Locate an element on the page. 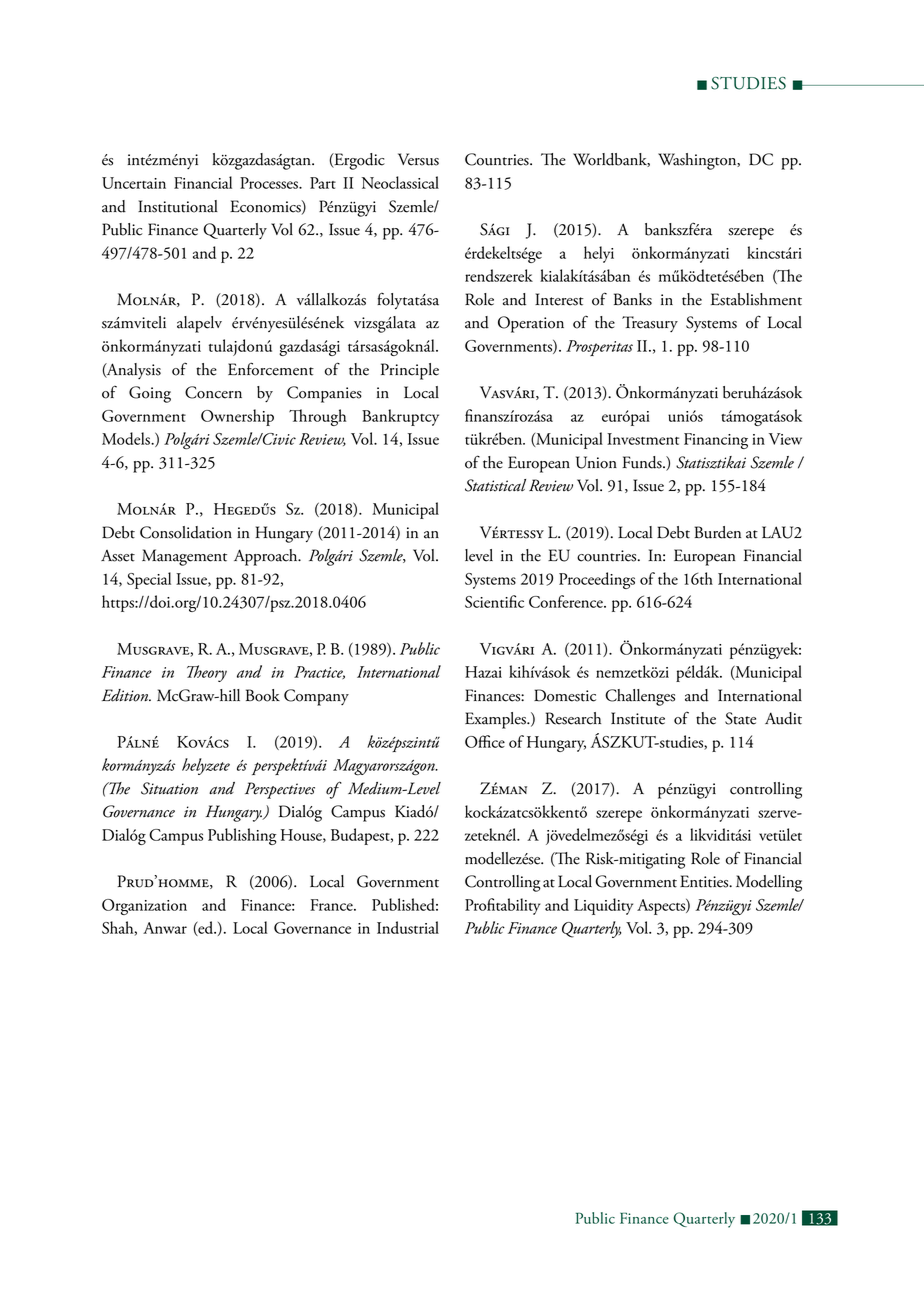 The image size is (924, 1305). Office is located at coordinates (485, 741).
